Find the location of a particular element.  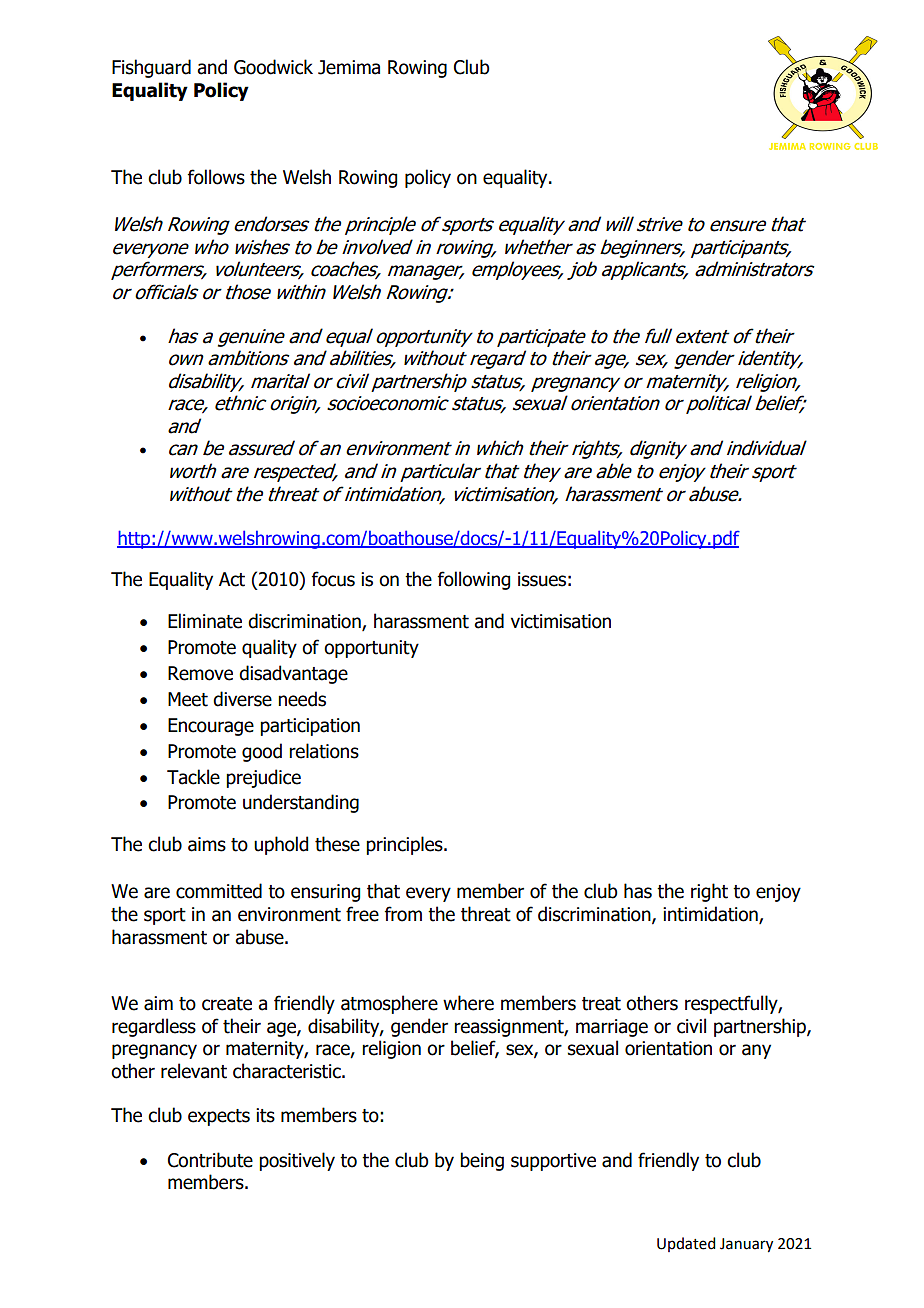

Jemima is located at coordinates (349, 67).
